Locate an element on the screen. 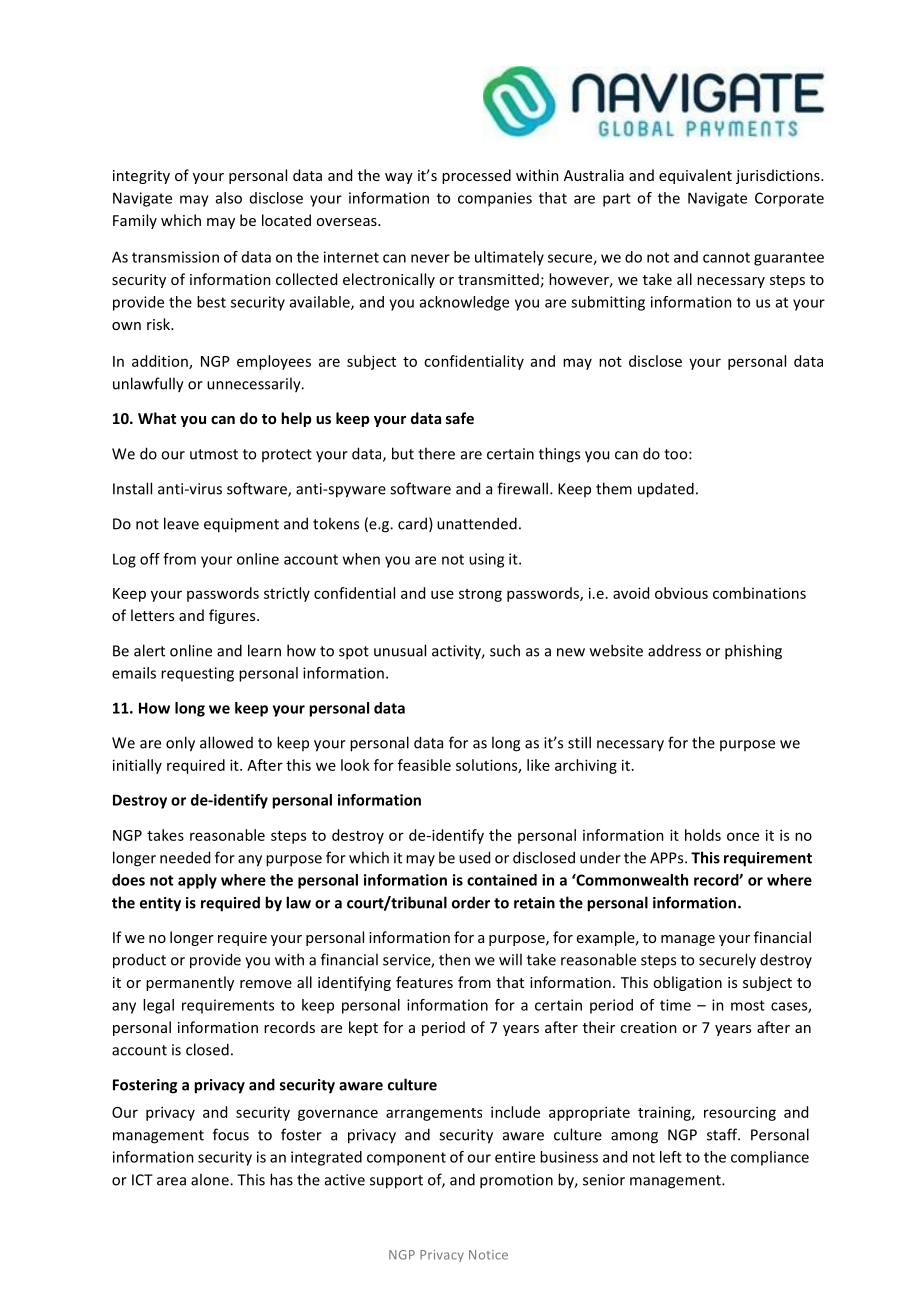  feasible is located at coordinates (424, 765).
